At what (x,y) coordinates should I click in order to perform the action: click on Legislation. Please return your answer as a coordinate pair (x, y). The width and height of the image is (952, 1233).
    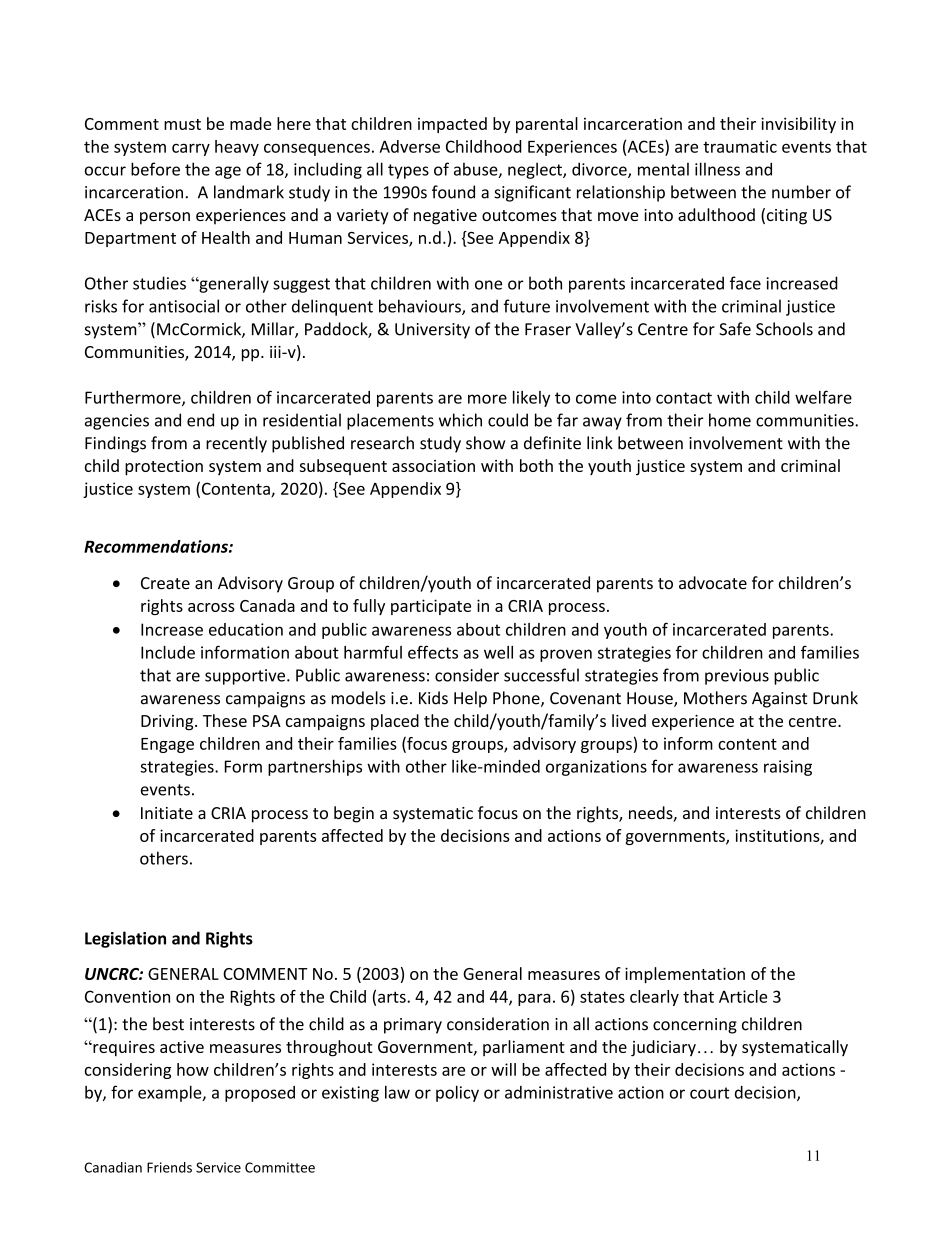
    Looking at the image, I should click on (125, 939).
